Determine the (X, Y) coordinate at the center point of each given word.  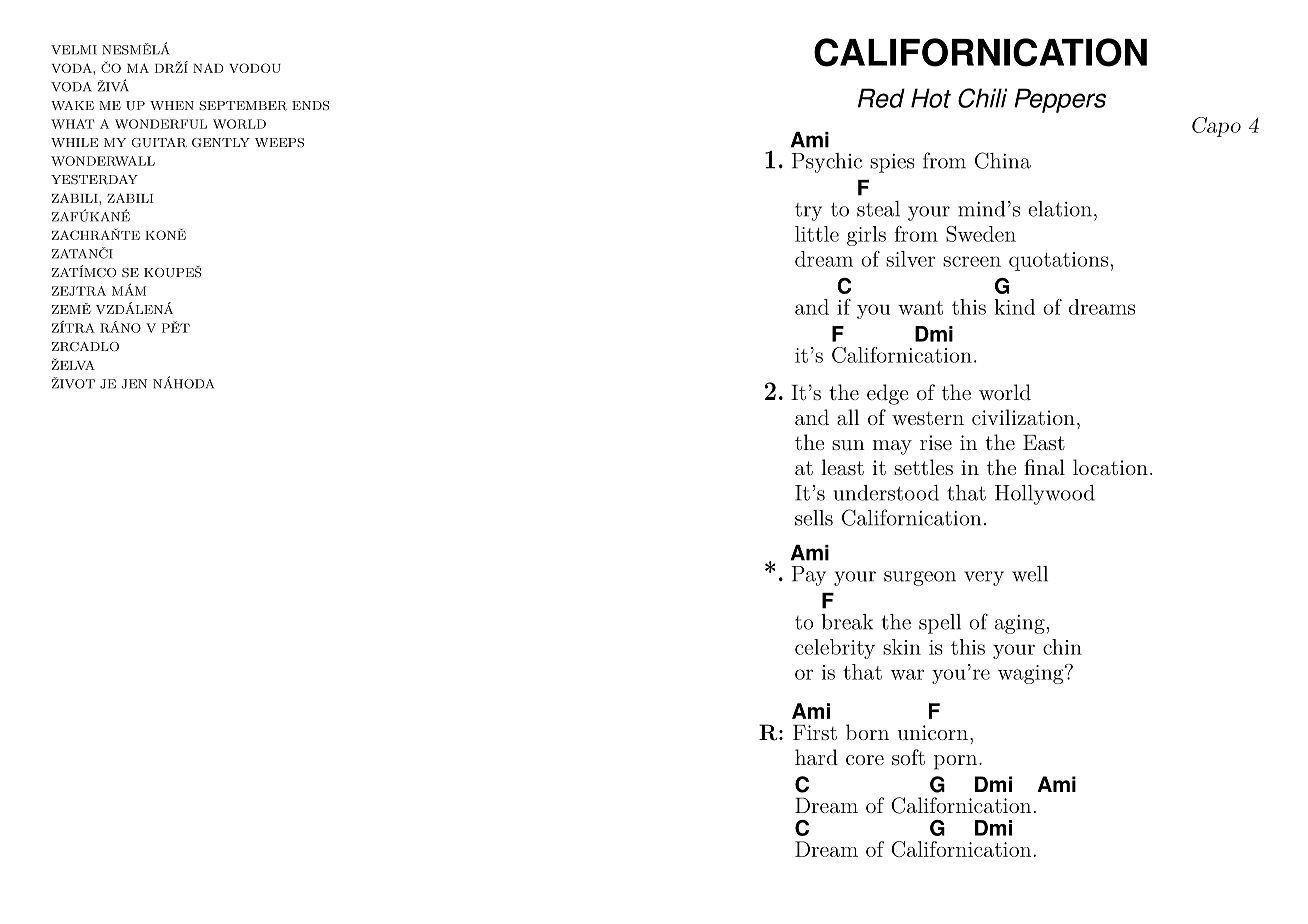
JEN (134, 384)
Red (881, 98)
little (817, 234)
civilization (1023, 417)
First (815, 732)
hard (816, 757)
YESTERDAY (94, 180)
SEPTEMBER (243, 106)
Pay (808, 576)
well (1030, 574)
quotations (1058, 261)
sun (848, 445)
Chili (982, 98)
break (847, 622)
